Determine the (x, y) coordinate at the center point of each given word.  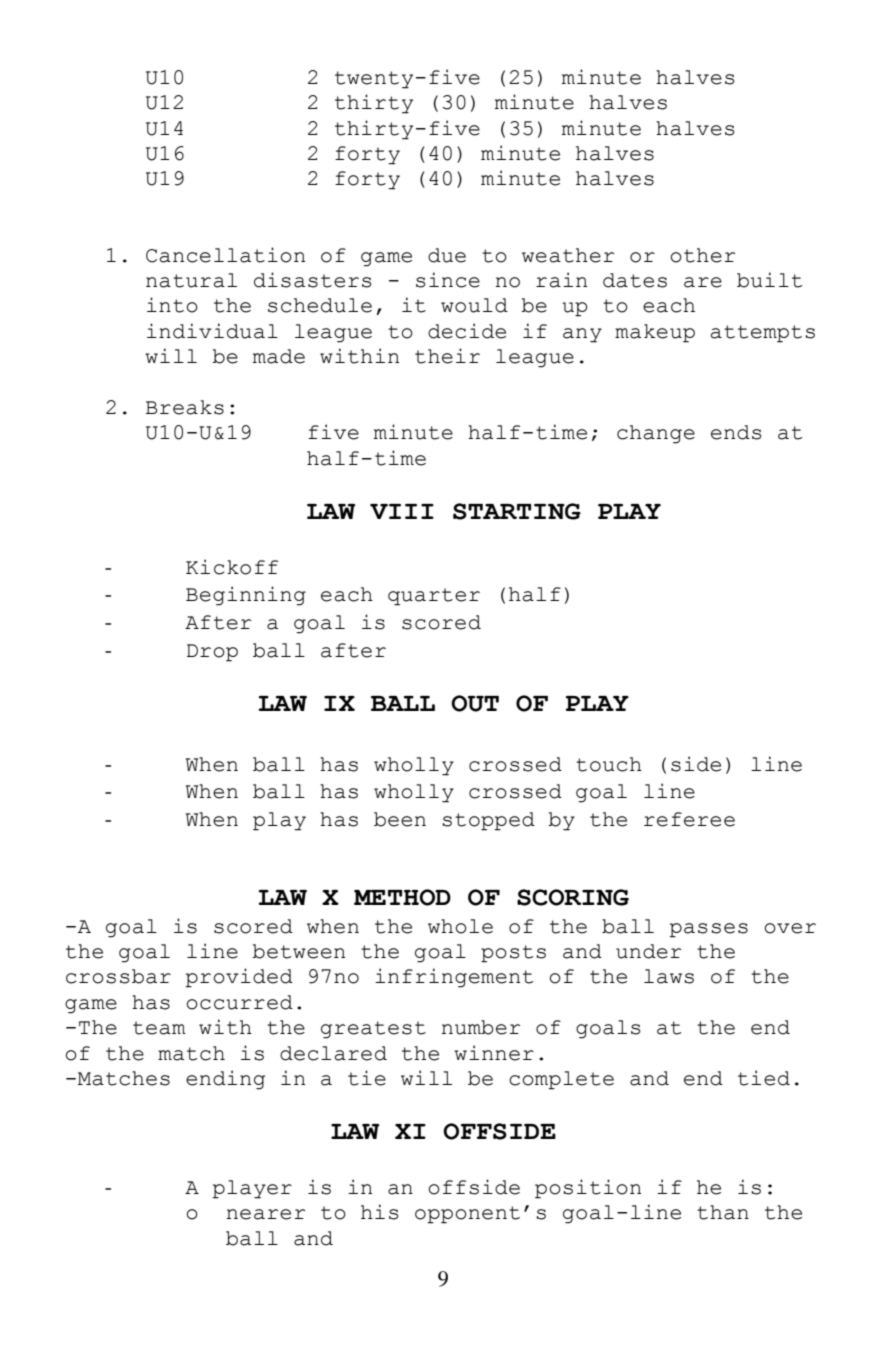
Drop (212, 653)
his (380, 1212)
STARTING (517, 511)
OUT (475, 703)
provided (239, 978)
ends (736, 432)
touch (609, 764)
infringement (454, 978)
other (702, 255)
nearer (265, 1214)
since (448, 280)
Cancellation (225, 255)
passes (709, 930)
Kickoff (232, 567)
